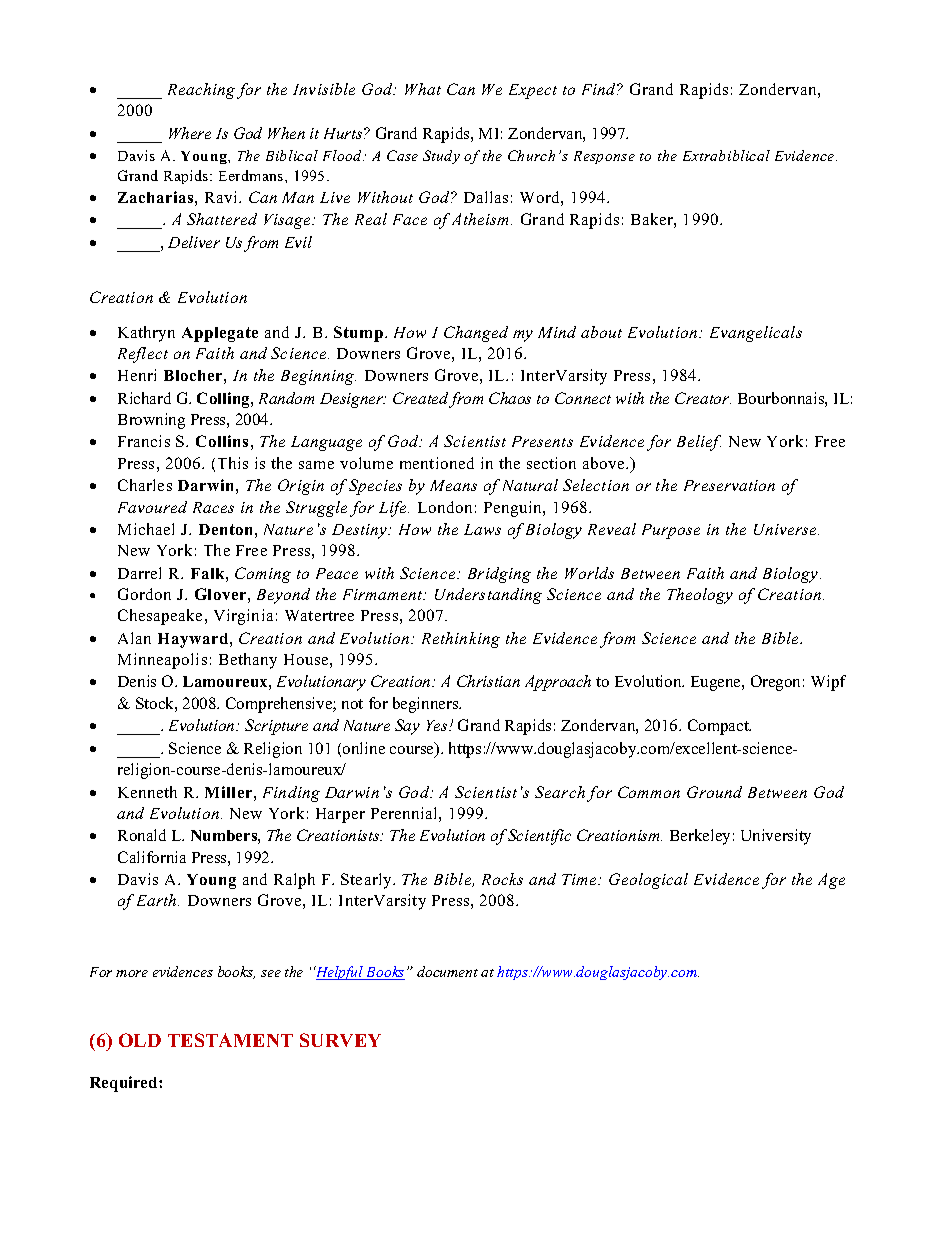  I want to click on Applegate, so click(220, 334).
